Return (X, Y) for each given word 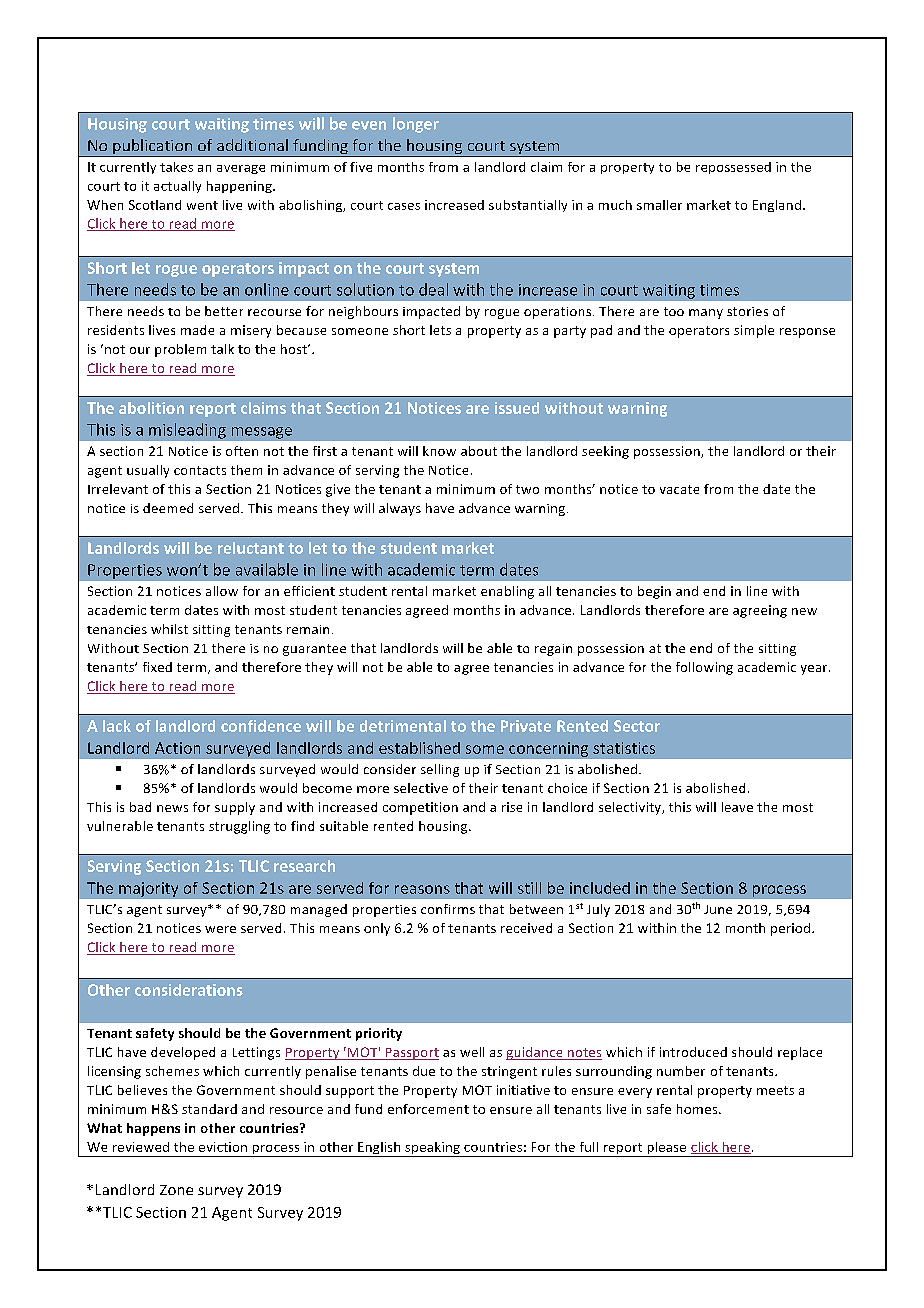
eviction (223, 1147)
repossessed (733, 168)
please (667, 1149)
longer (416, 125)
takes (176, 167)
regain (553, 650)
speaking (432, 1149)
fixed (157, 667)
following (704, 668)
